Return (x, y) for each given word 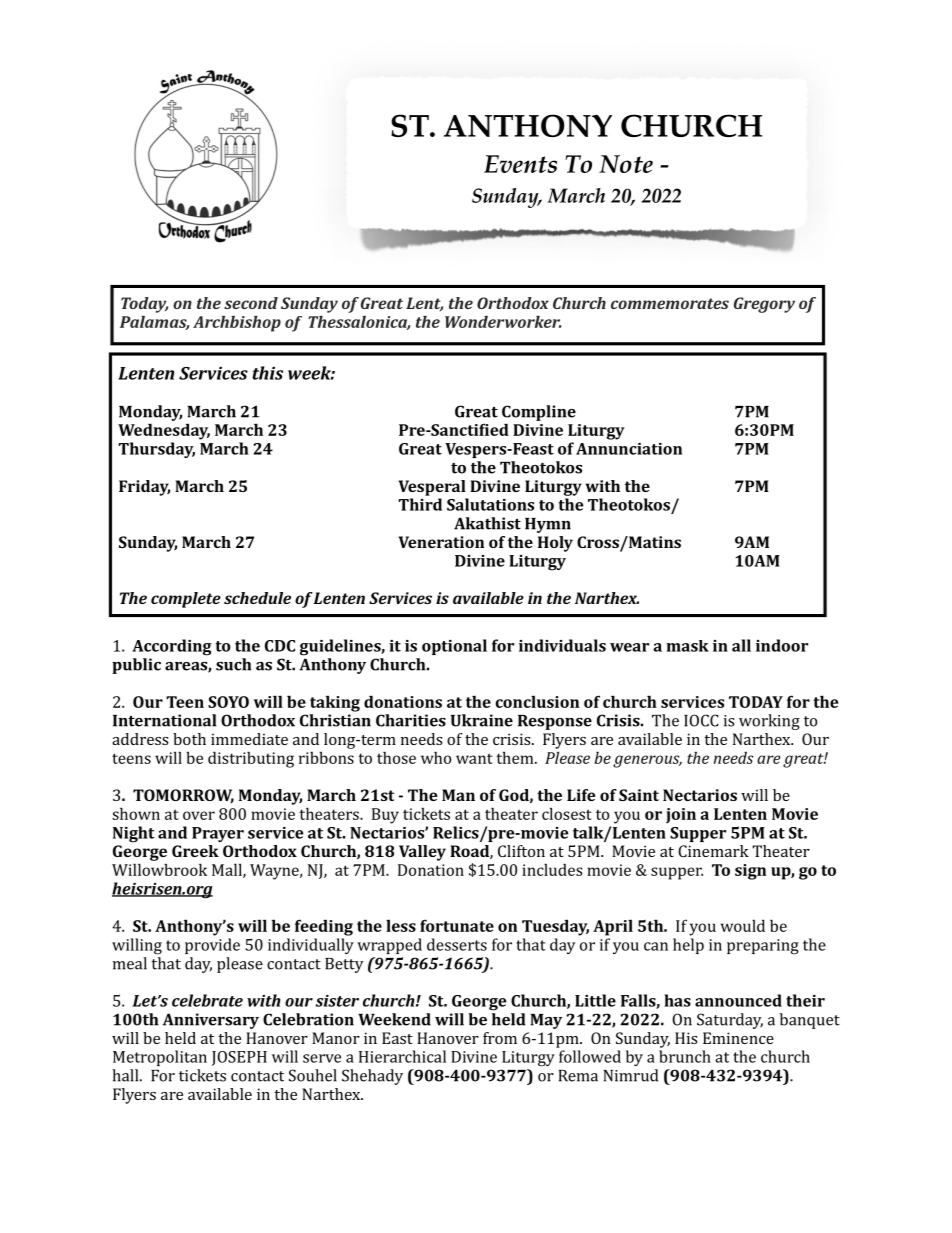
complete (186, 600)
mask (687, 646)
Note (626, 164)
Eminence (738, 1038)
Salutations (490, 504)
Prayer (218, 834)
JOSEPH (239, 1058)
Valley (422, 853)
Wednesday (164, 431)
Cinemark (713, 851)
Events (520, 164)
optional (454, 647)
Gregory (764, 305)
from (500, 1038)
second (251, 303)
